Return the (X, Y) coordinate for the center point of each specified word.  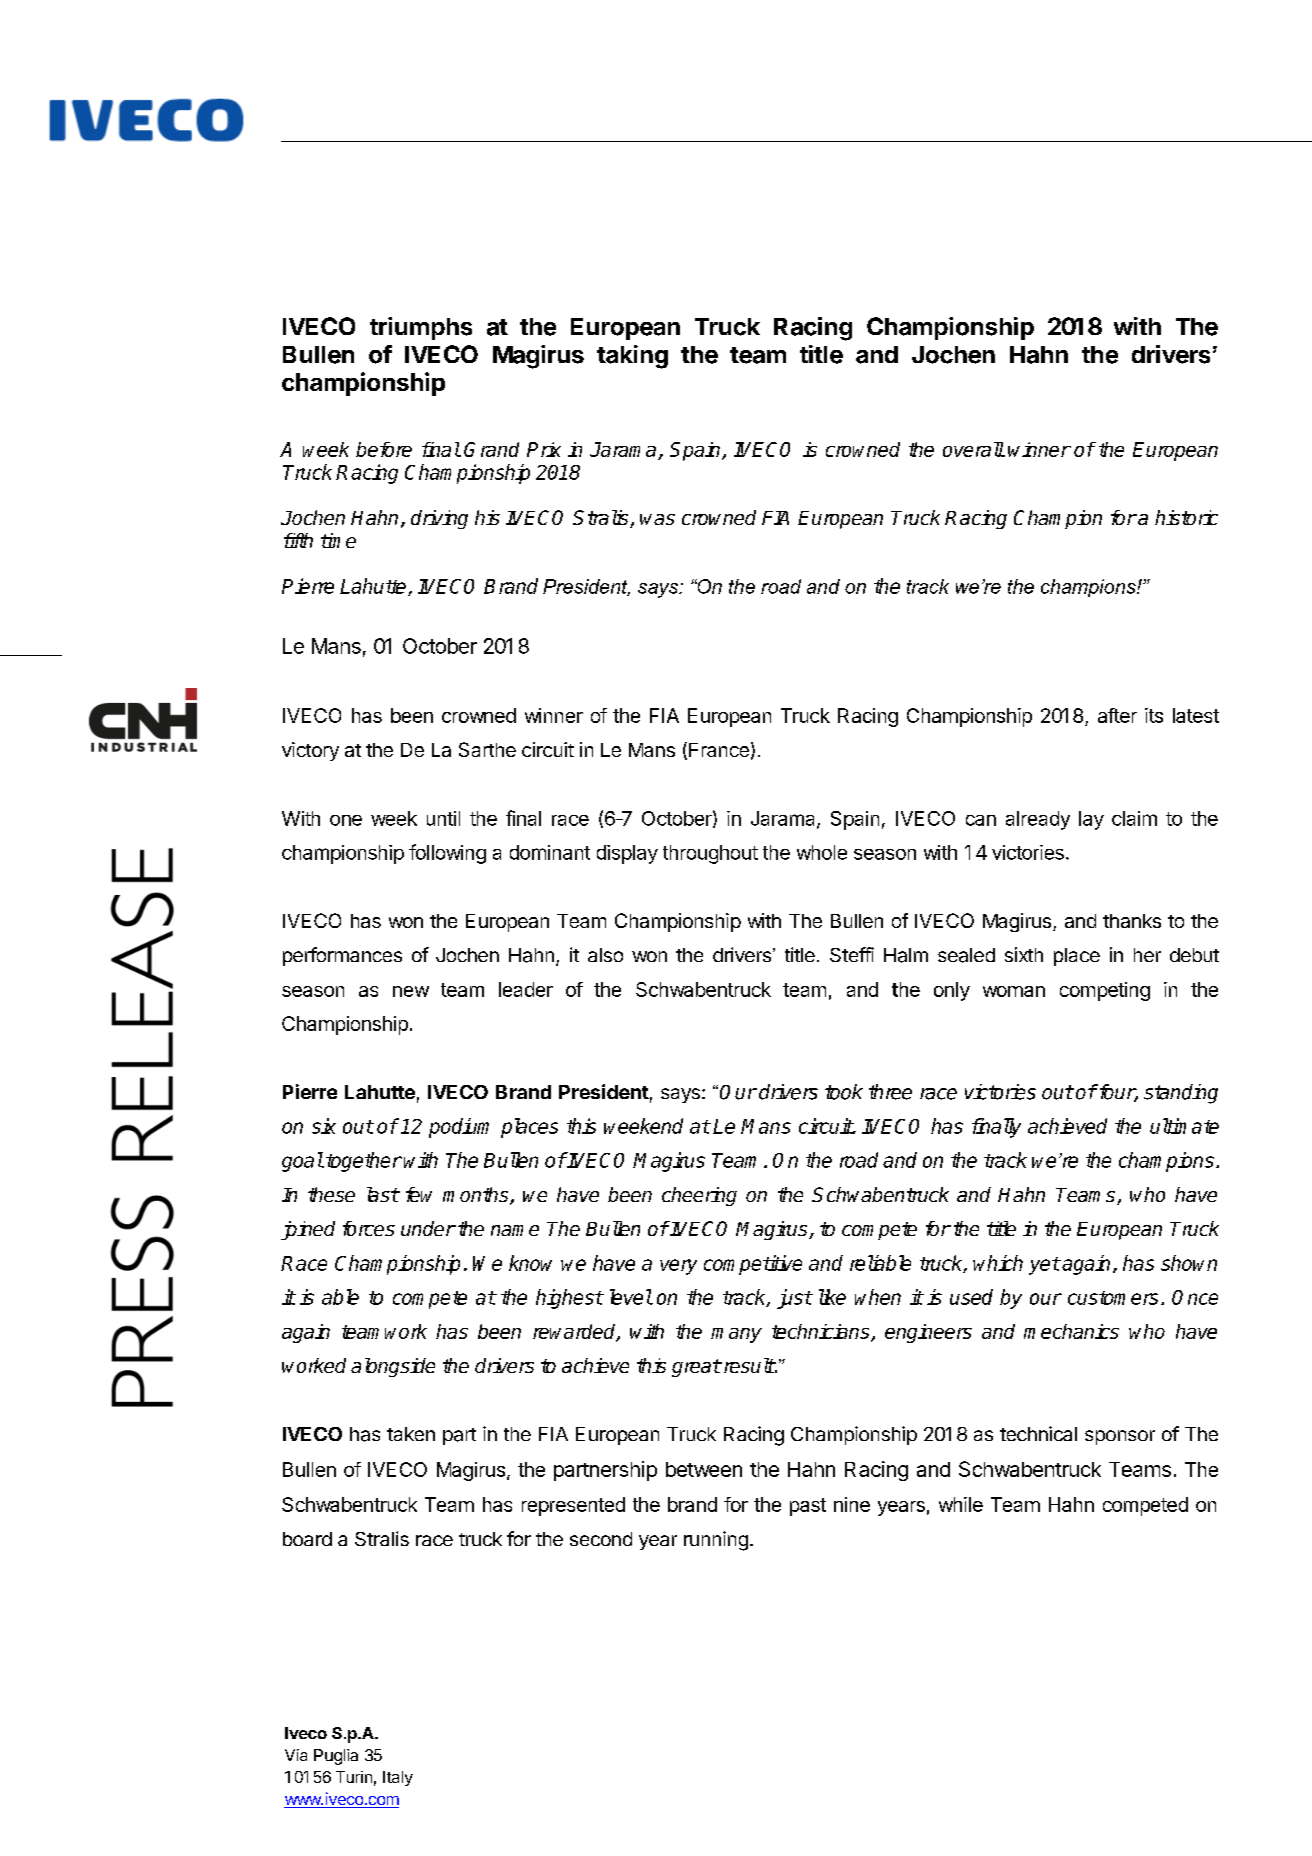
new (411, 991)
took (844, 1092)
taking (632, 357)
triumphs (421, 328)
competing (1105, 991)
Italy (398, 1778)
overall (973, 449)
